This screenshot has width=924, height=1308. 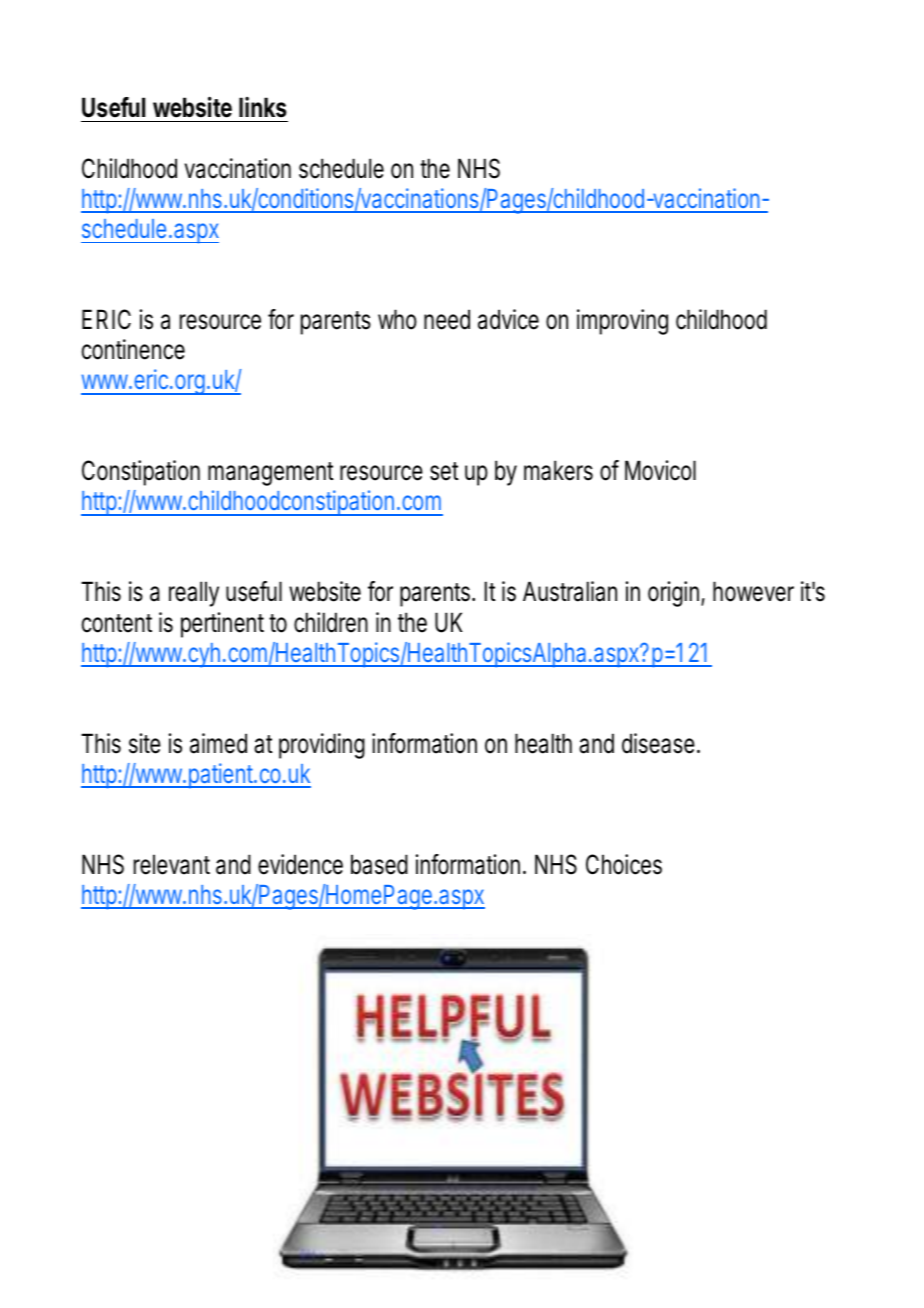 I want to click on improving, so click(x=622, y=322).
